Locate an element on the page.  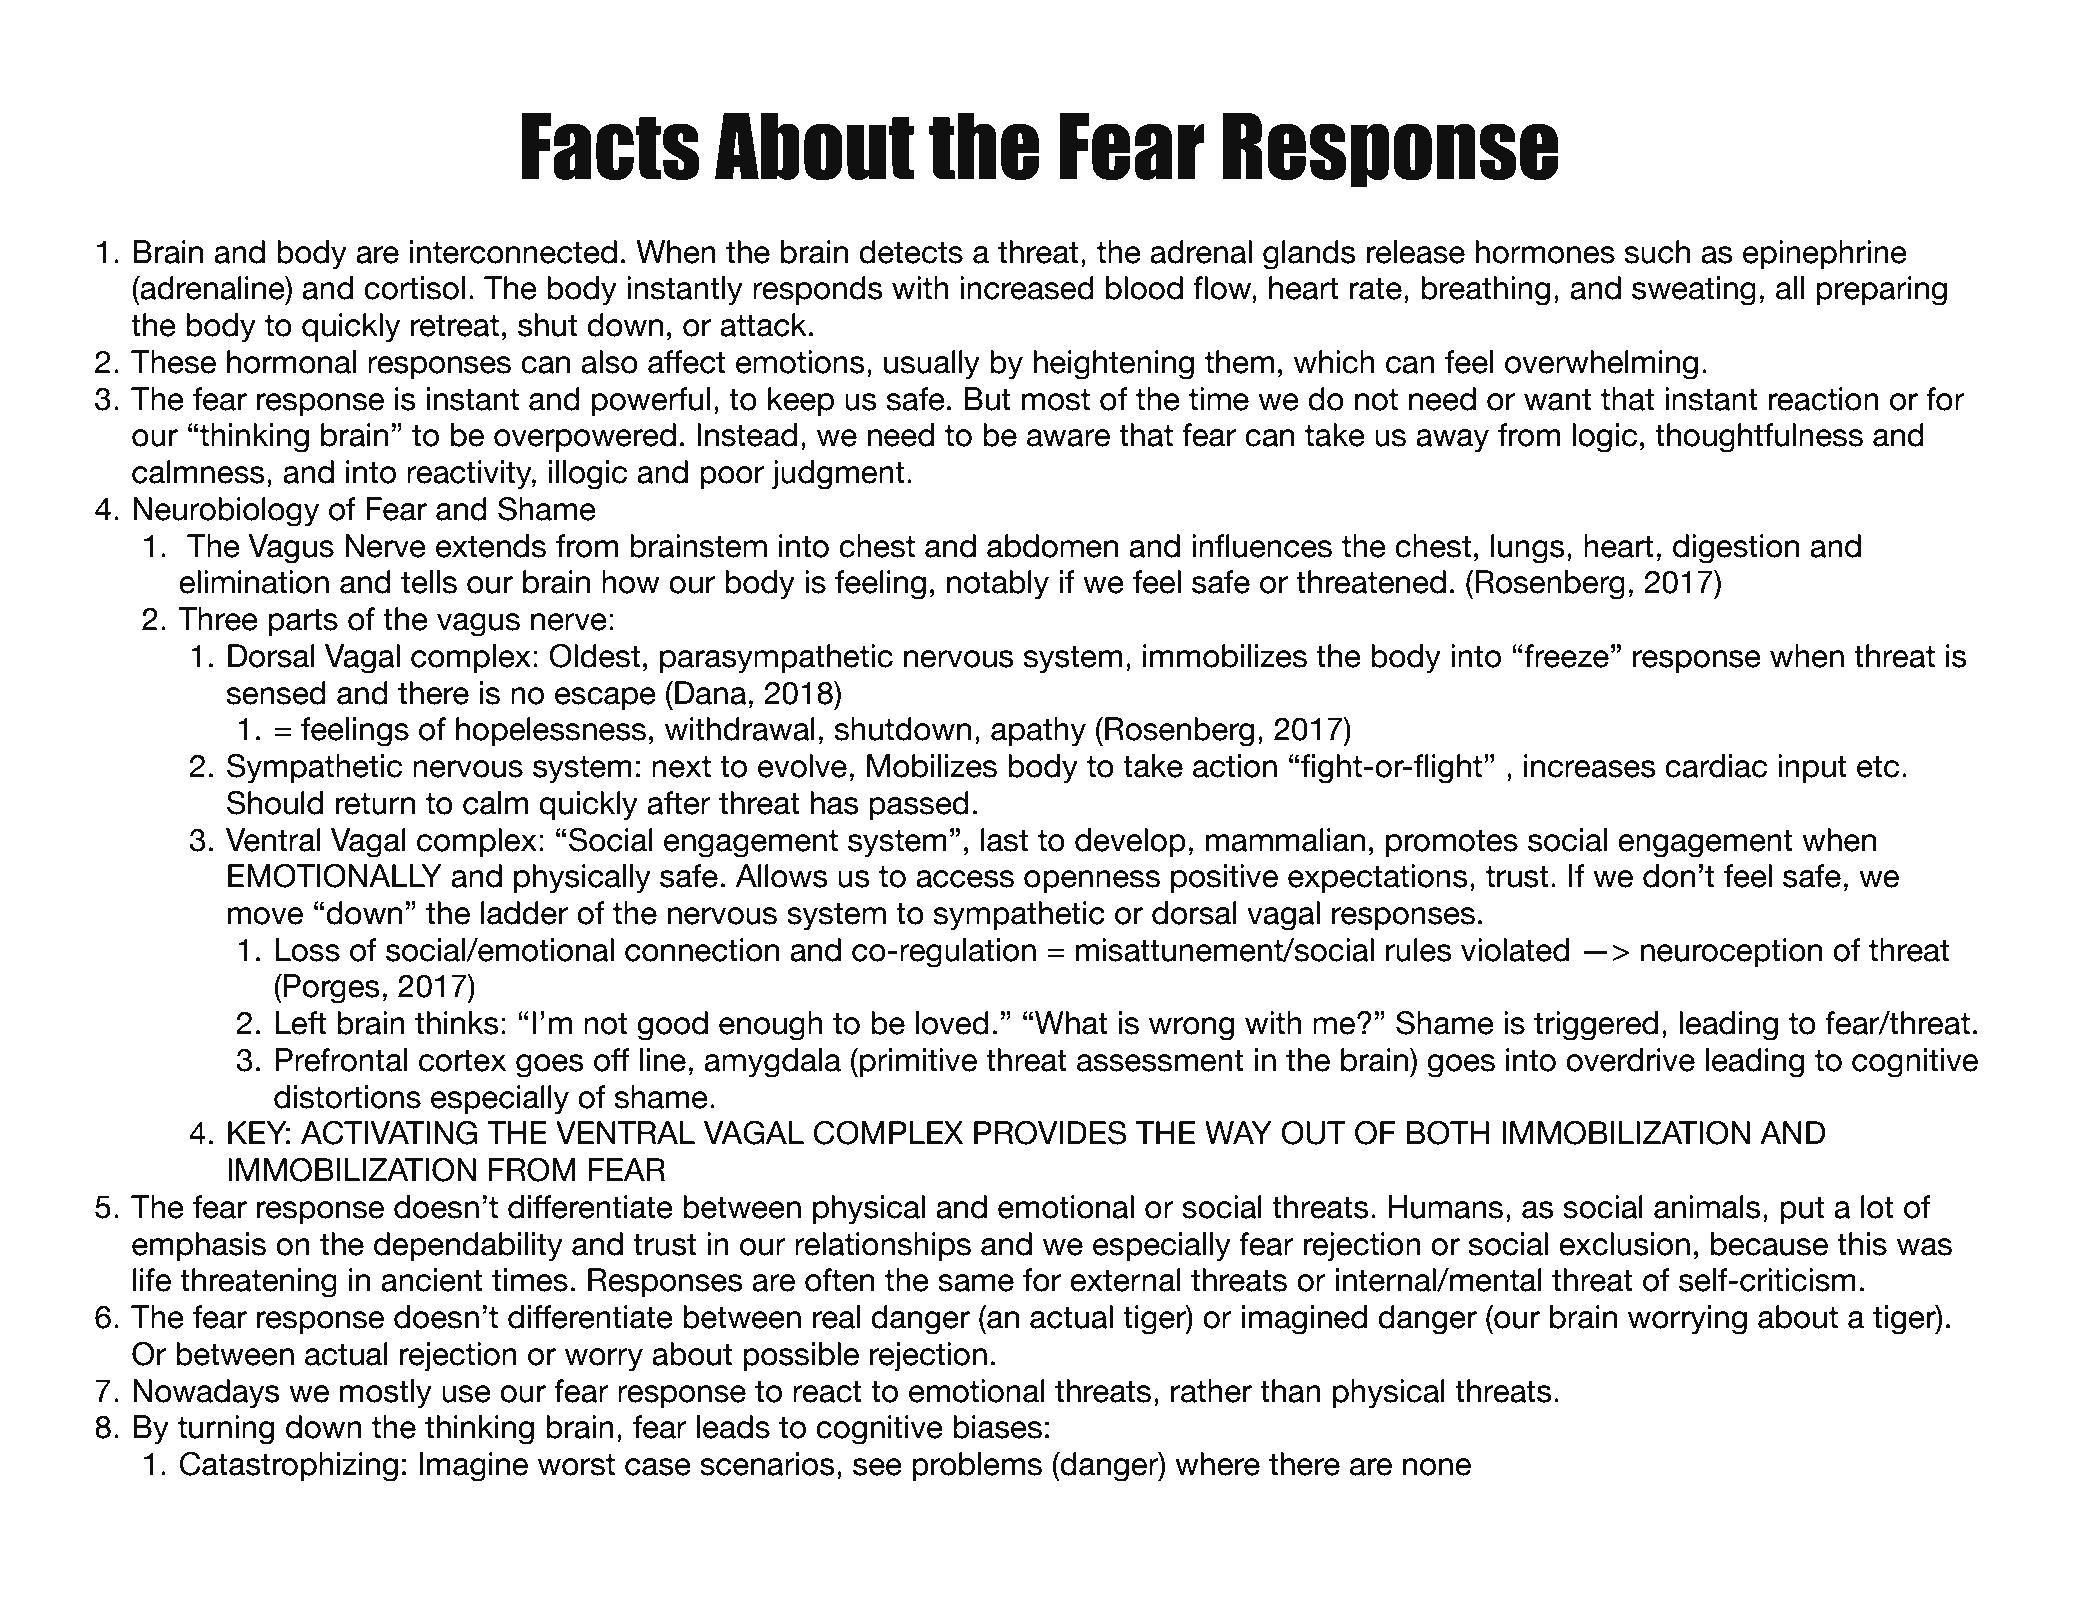
detects is located at coordinates (911, 252).
